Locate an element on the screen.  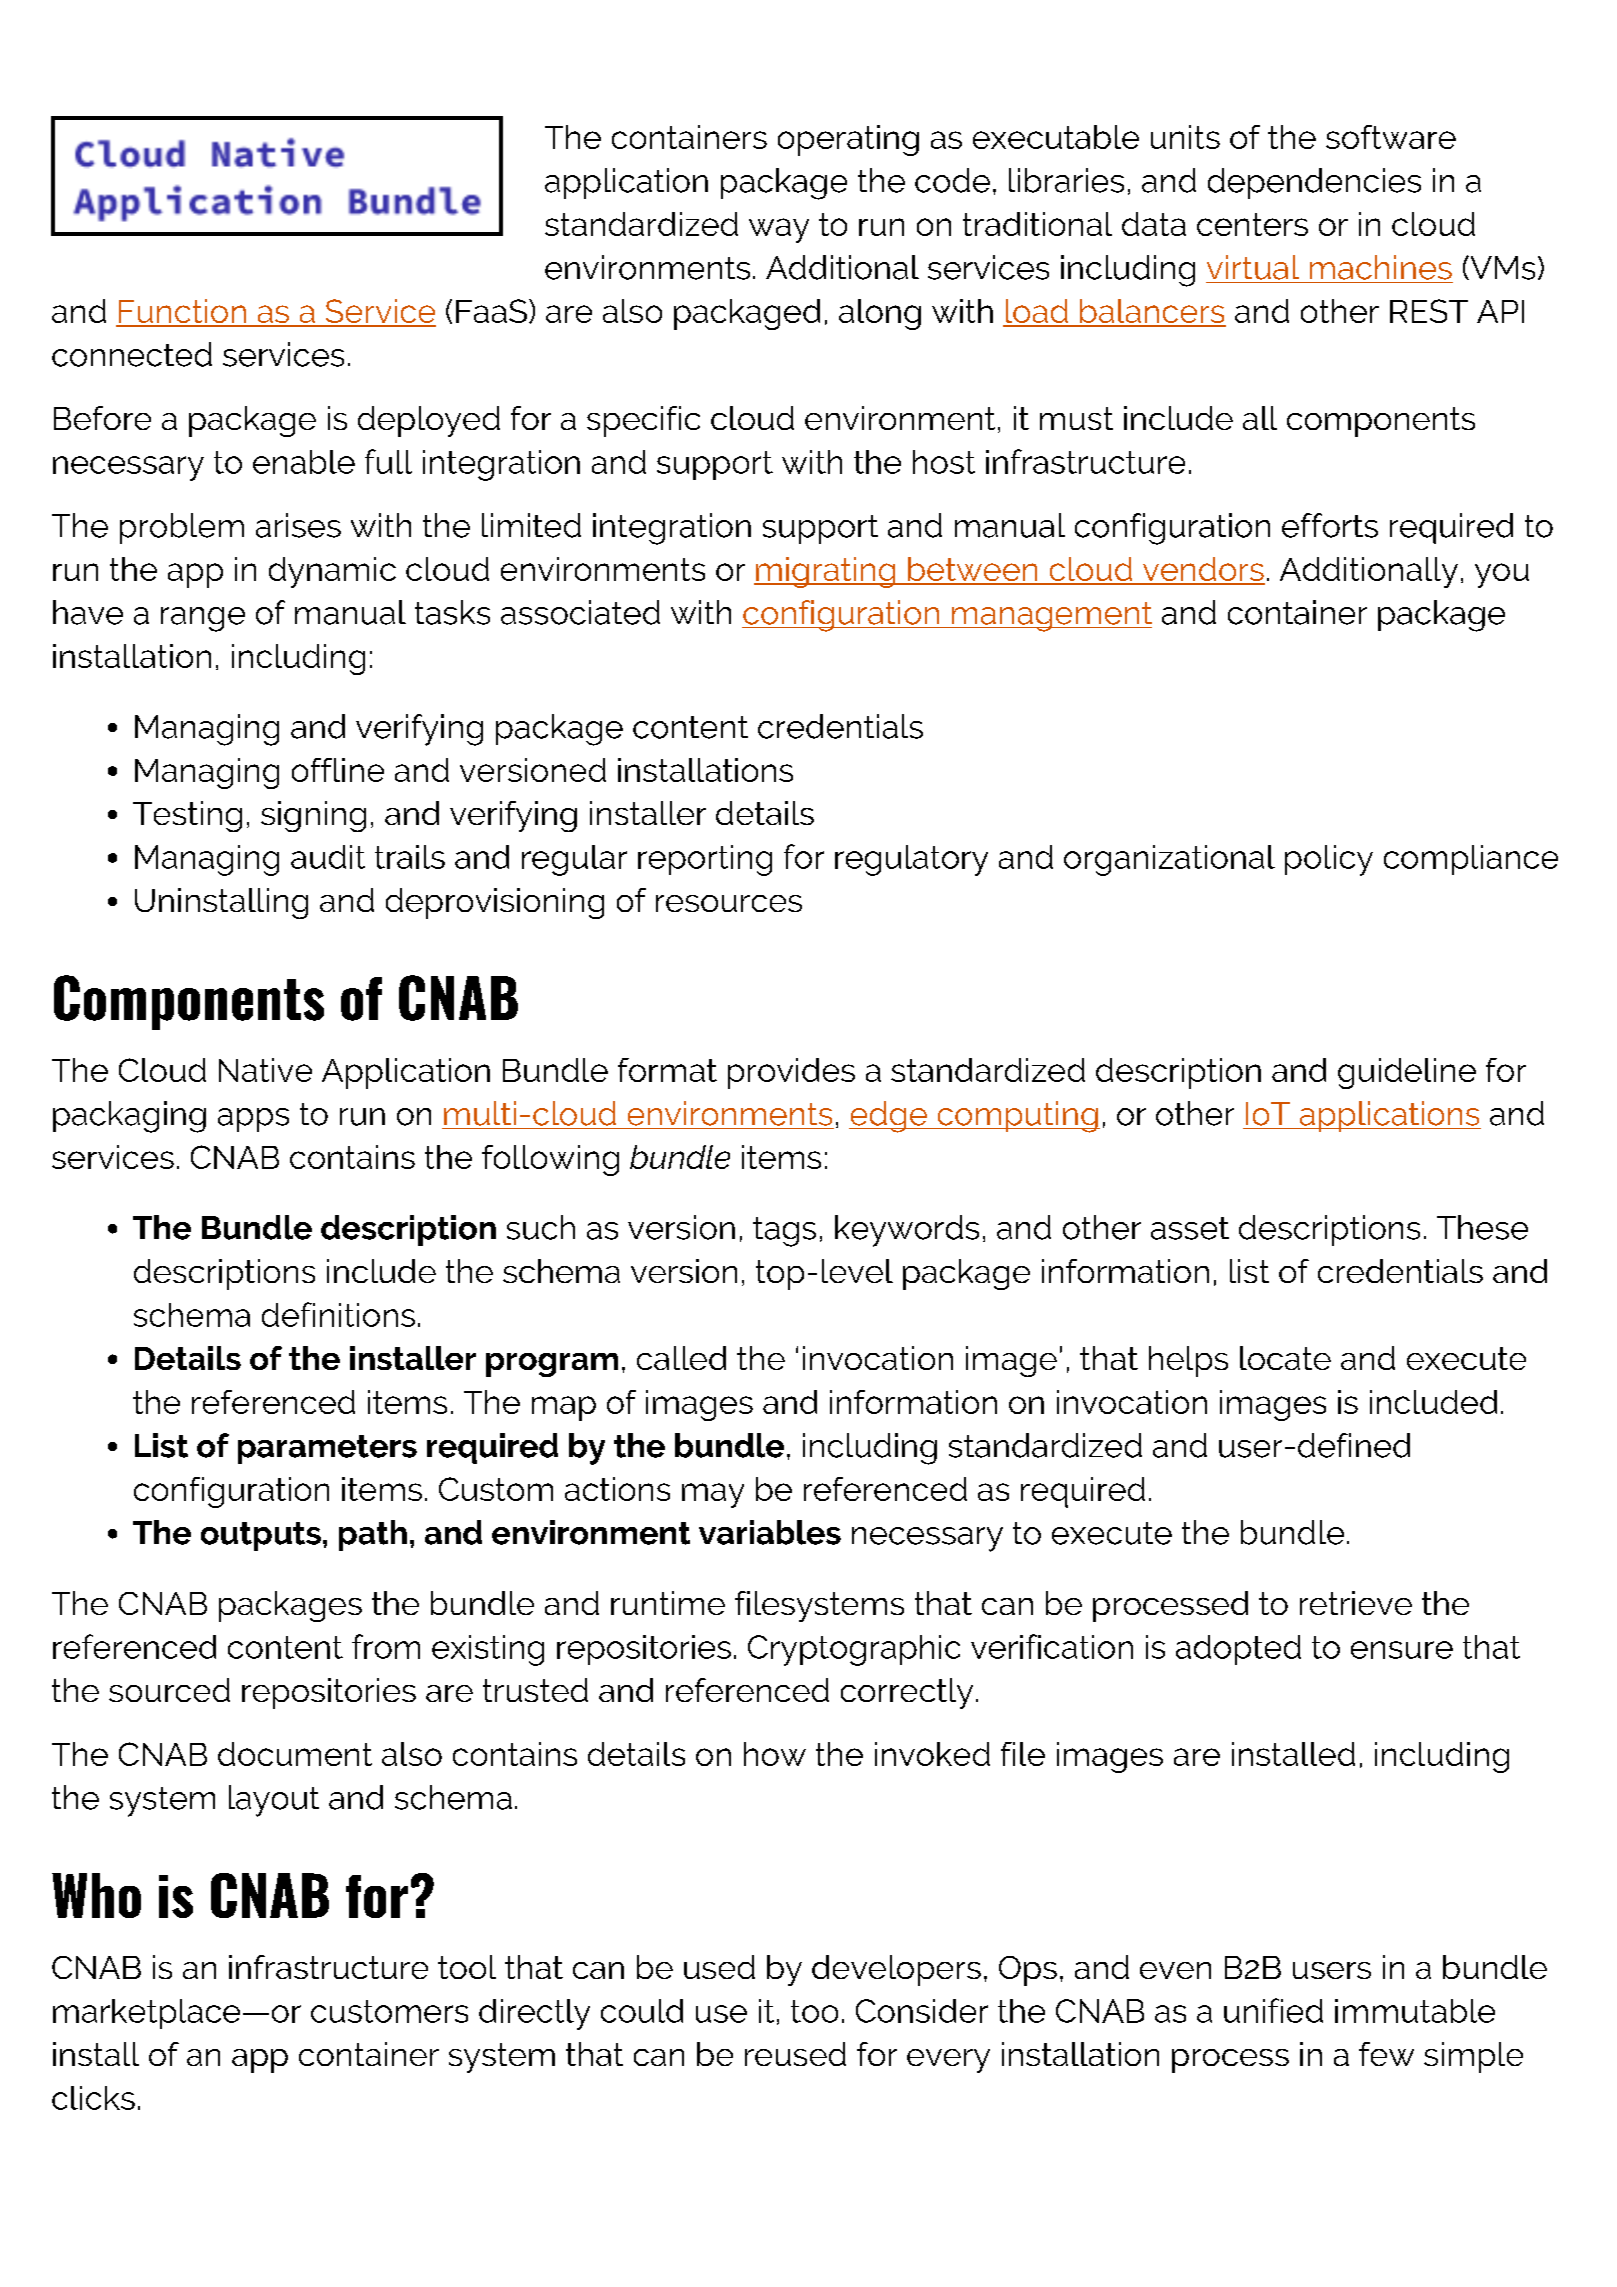
dependencies is located at coordinates (1314, 183).
